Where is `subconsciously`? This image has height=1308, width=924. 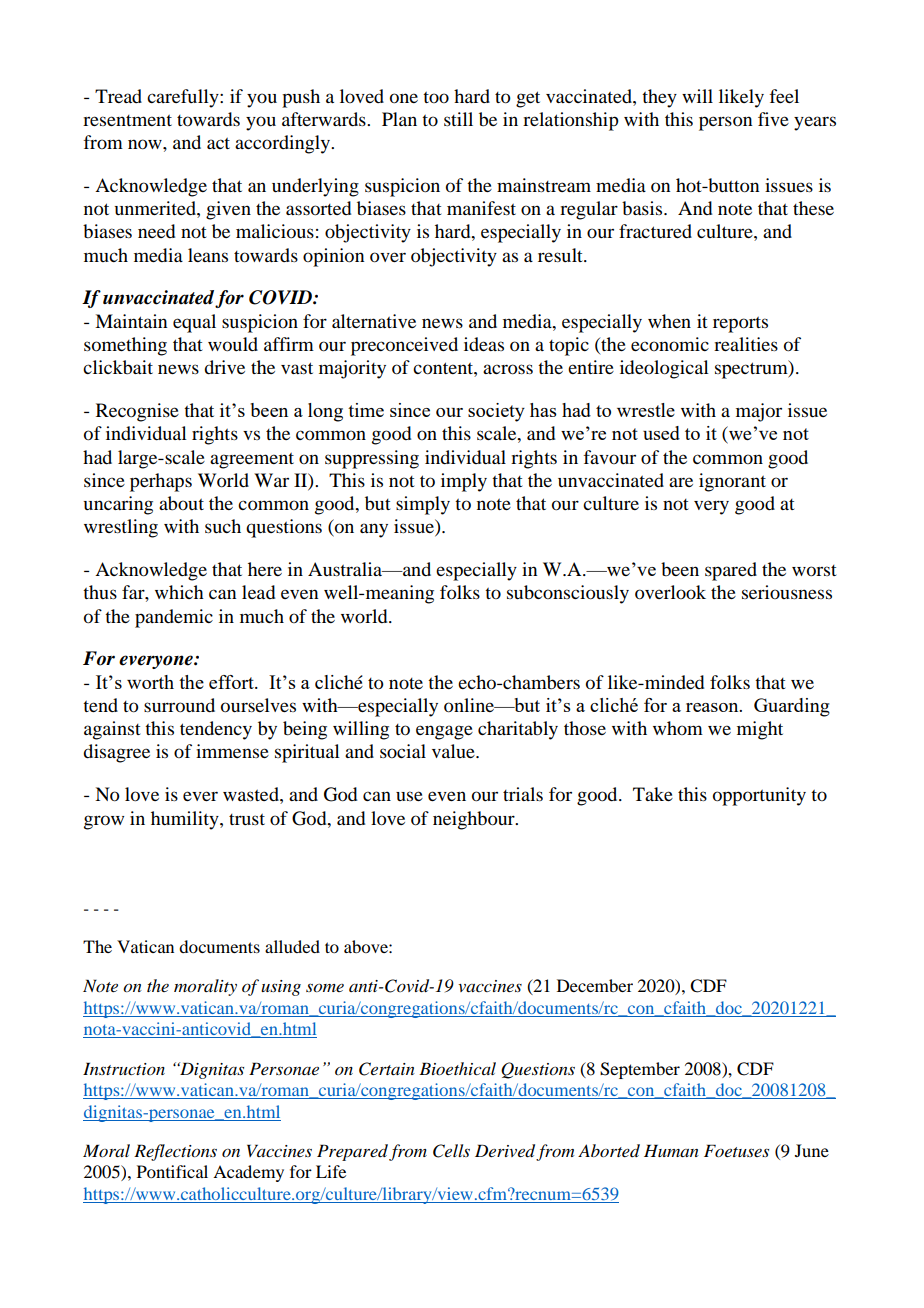
subconsciously is located at coordinates (568, 594).
